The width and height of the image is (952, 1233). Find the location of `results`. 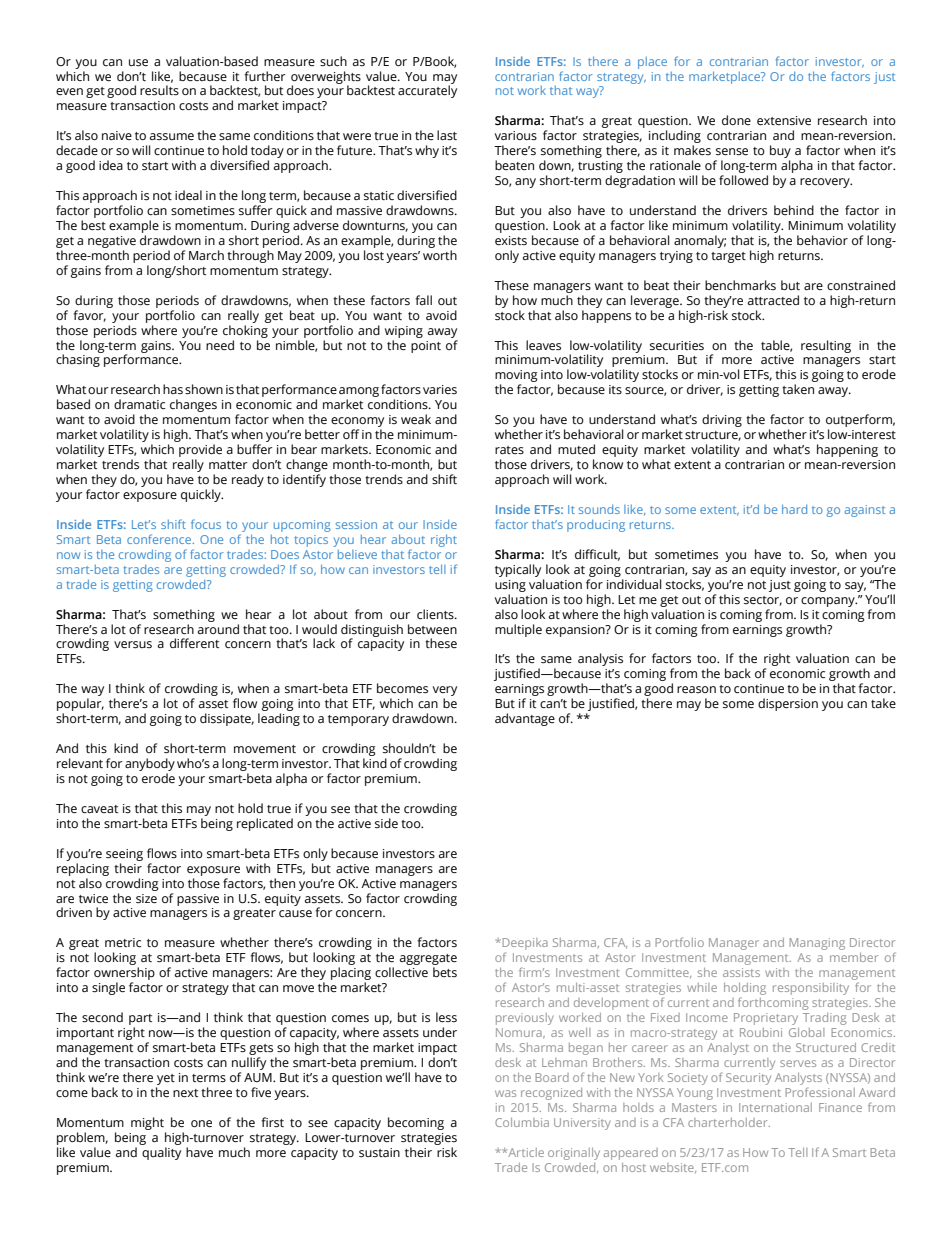

results is located at coordinates (159, 90).
